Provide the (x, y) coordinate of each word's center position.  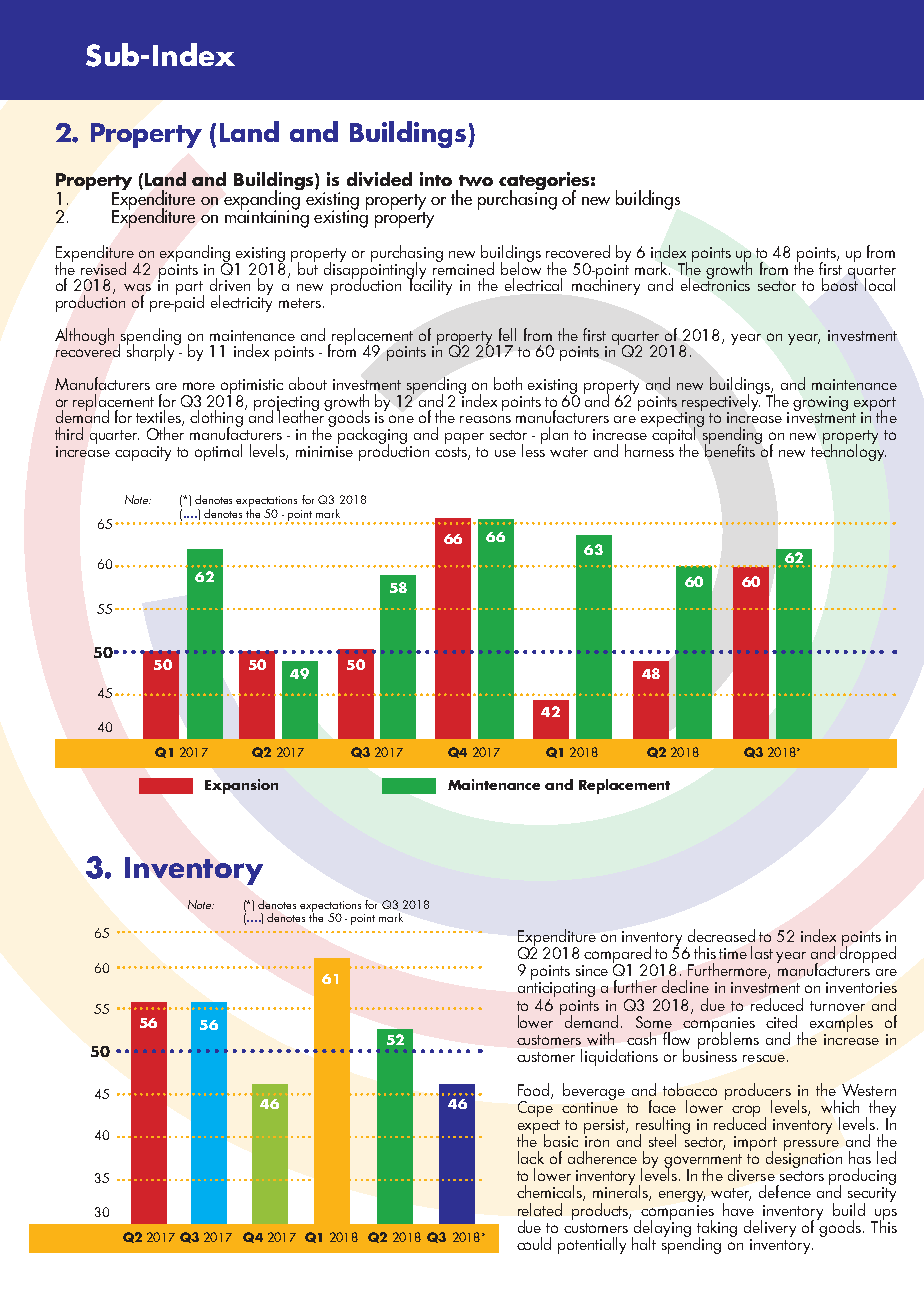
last (762, 952)
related (540, 1209)
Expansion (241, 786)
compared (618, 956)
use (505, 453)
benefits (731, 449)
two (476, 180)
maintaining (267, 218)
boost (840, 283)
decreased (721, 935)
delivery (770, 1228)
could (534, 1243)
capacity (143, 453)
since (592, 970)
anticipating (556, 991)
